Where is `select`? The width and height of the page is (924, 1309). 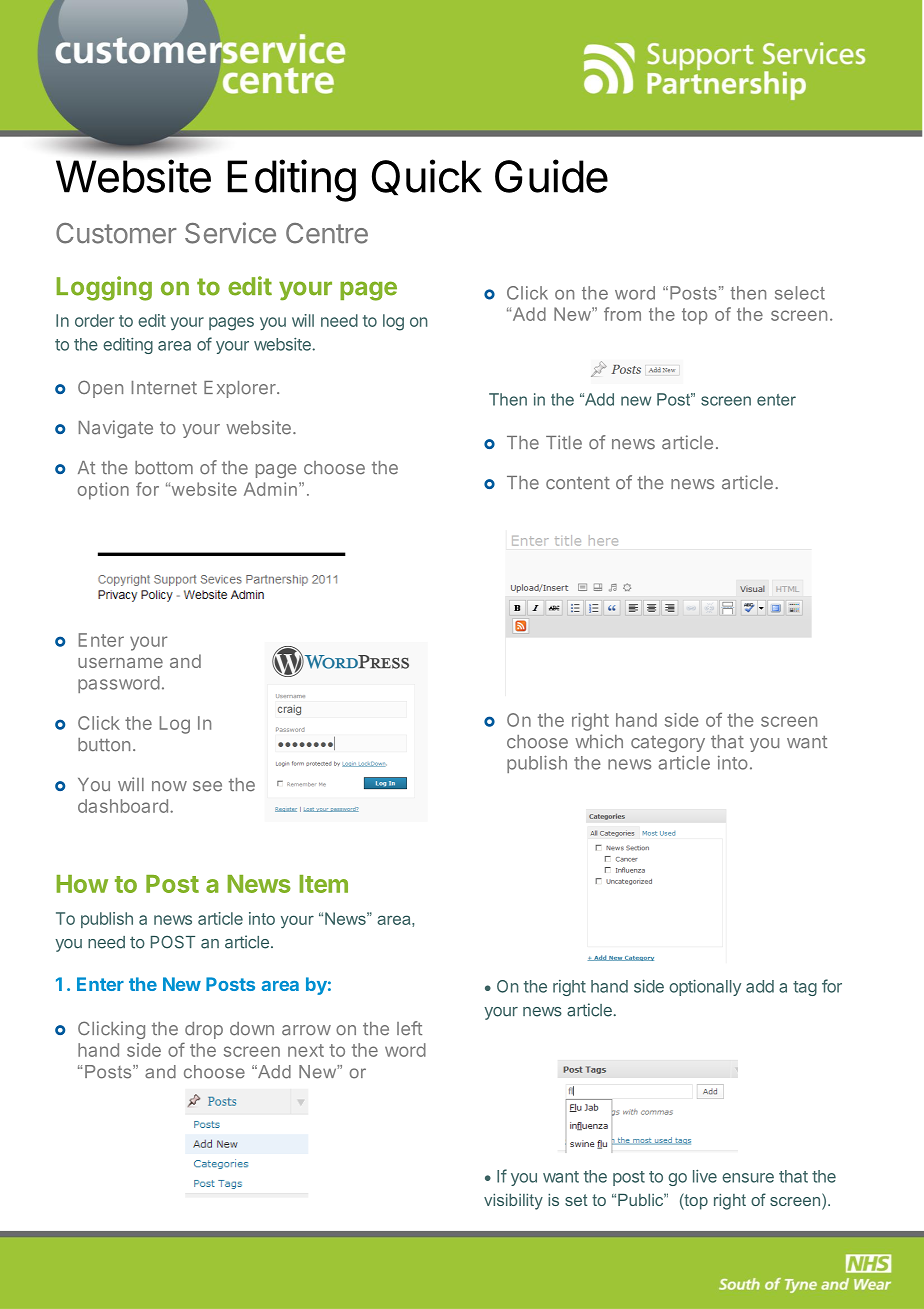 select is located at coordinates (800, 293).
